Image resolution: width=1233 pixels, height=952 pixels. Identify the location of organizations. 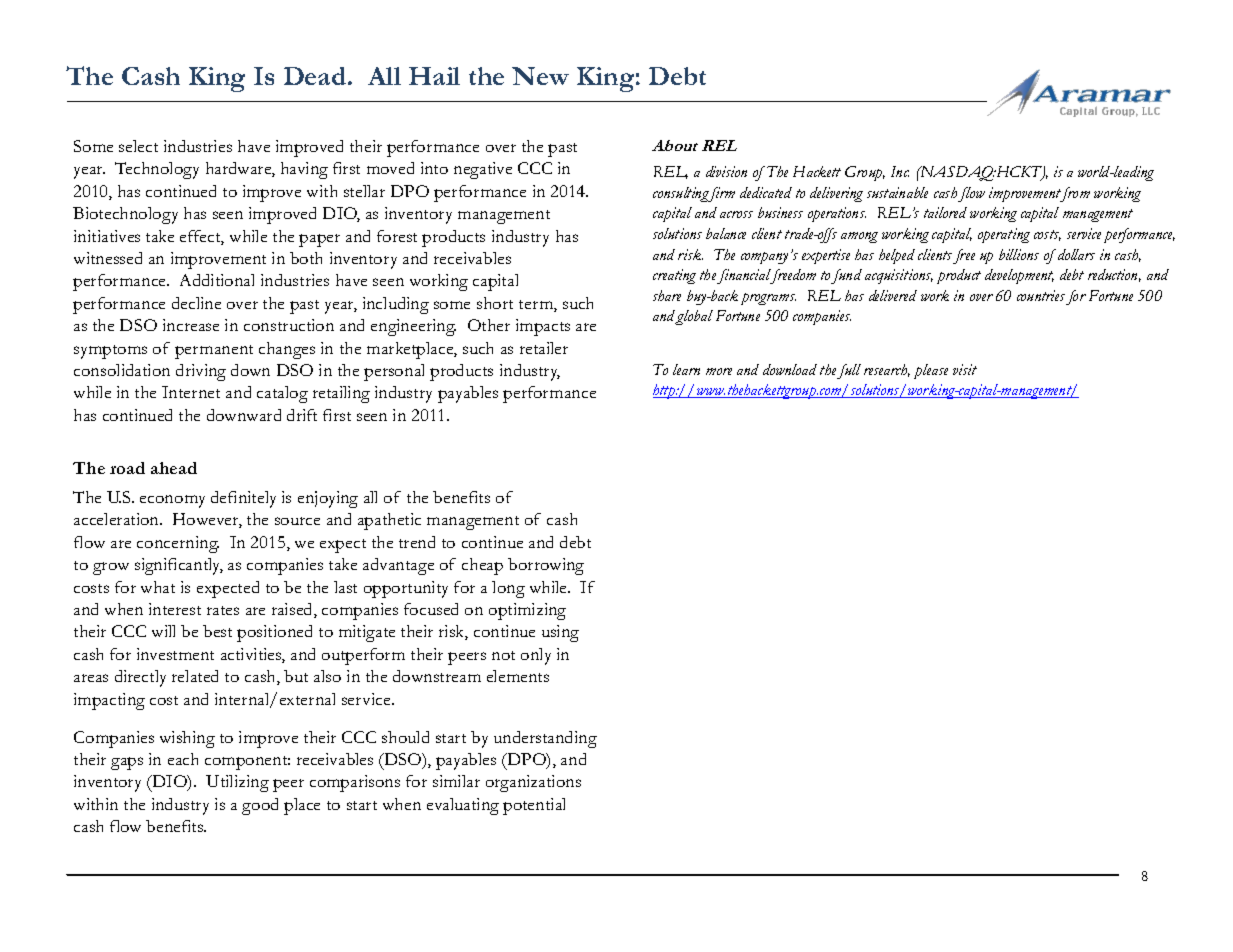
(533, 783).
